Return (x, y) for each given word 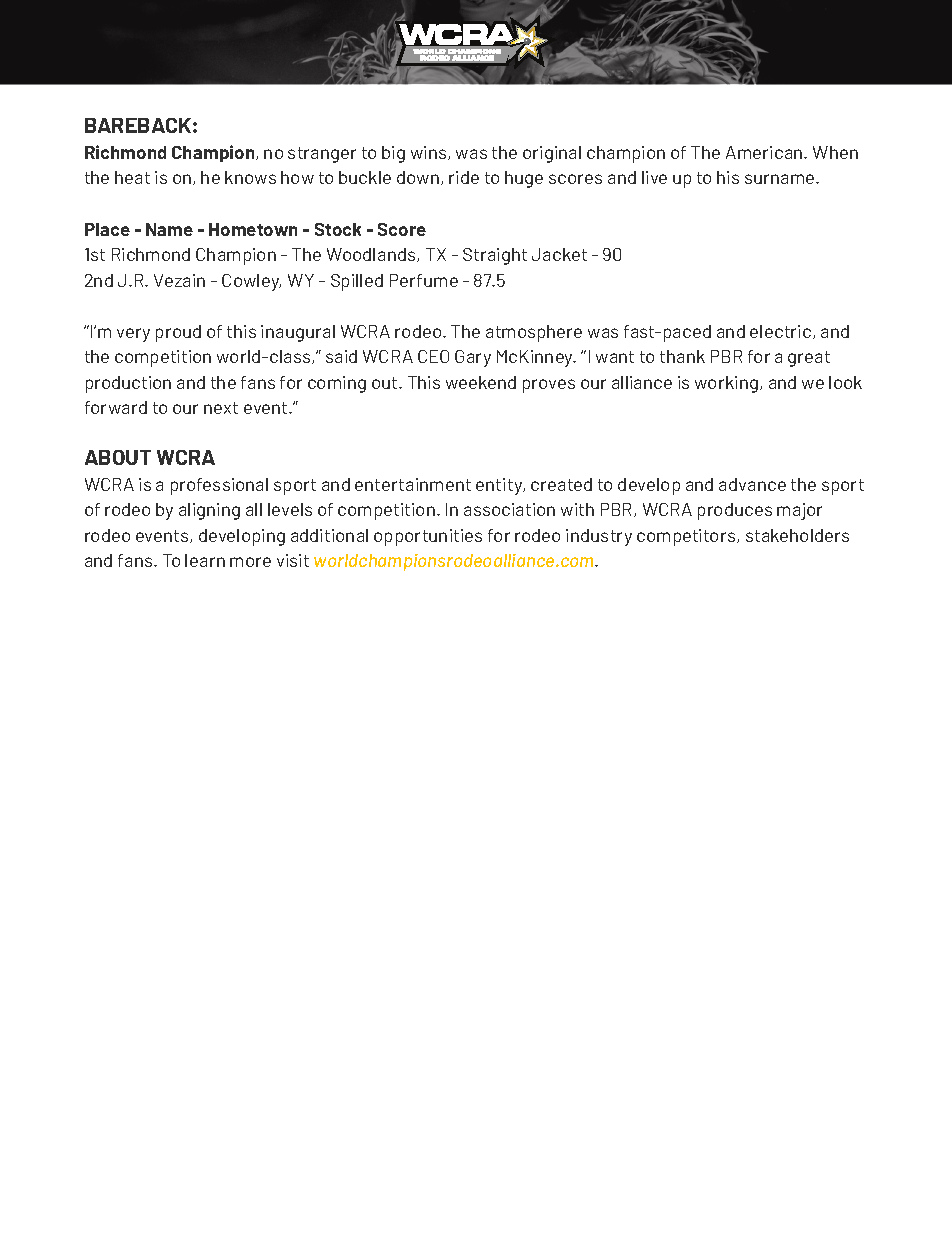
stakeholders (797, 535)
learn (205, 560)
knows (250, 177)
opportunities (428, 537)
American (765, 152)
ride (464, 177)
